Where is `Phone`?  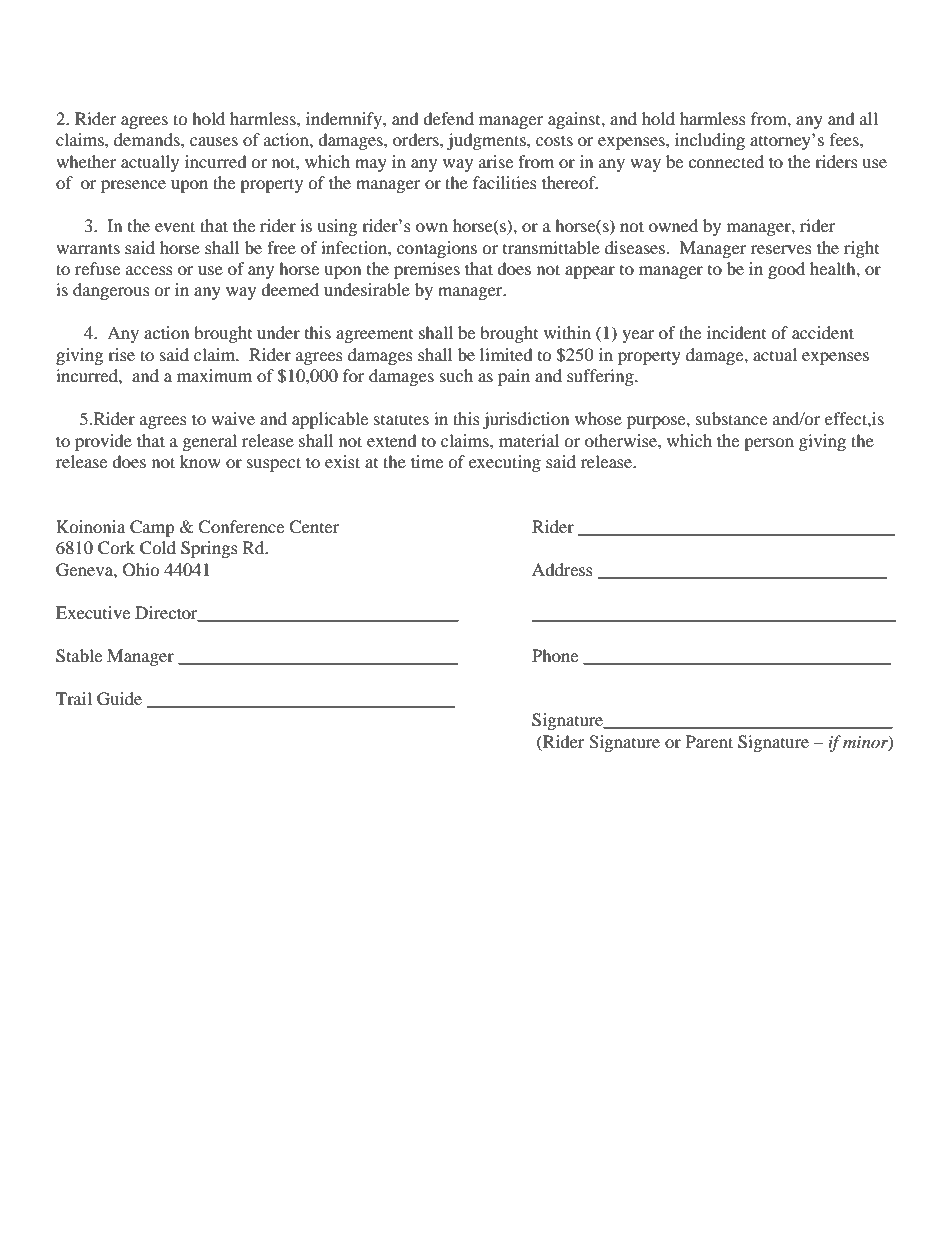 Phone is located at coordinates (555, 655).
